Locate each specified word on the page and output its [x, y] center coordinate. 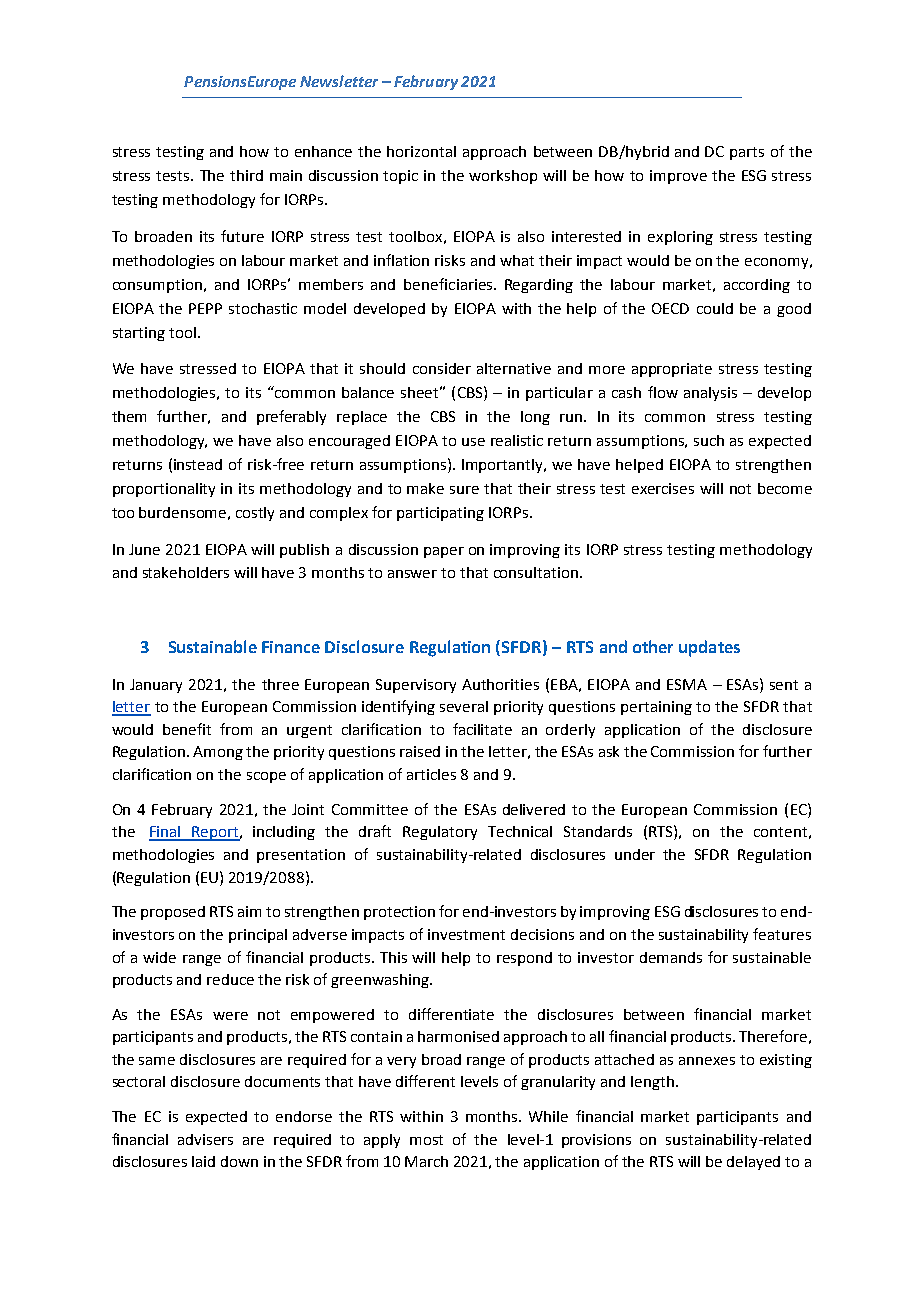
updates [709, 648]
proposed [173, 913]
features [782, 934]
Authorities [500, 684]
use [473, 442]
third [246, 175]
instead [198, 464]
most [426, 1140]
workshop [503, 177]
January [156, 686]
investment [466, 934]
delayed [753, 1163]
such [709, 440]
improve [678, 177]
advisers [205, 1139]
